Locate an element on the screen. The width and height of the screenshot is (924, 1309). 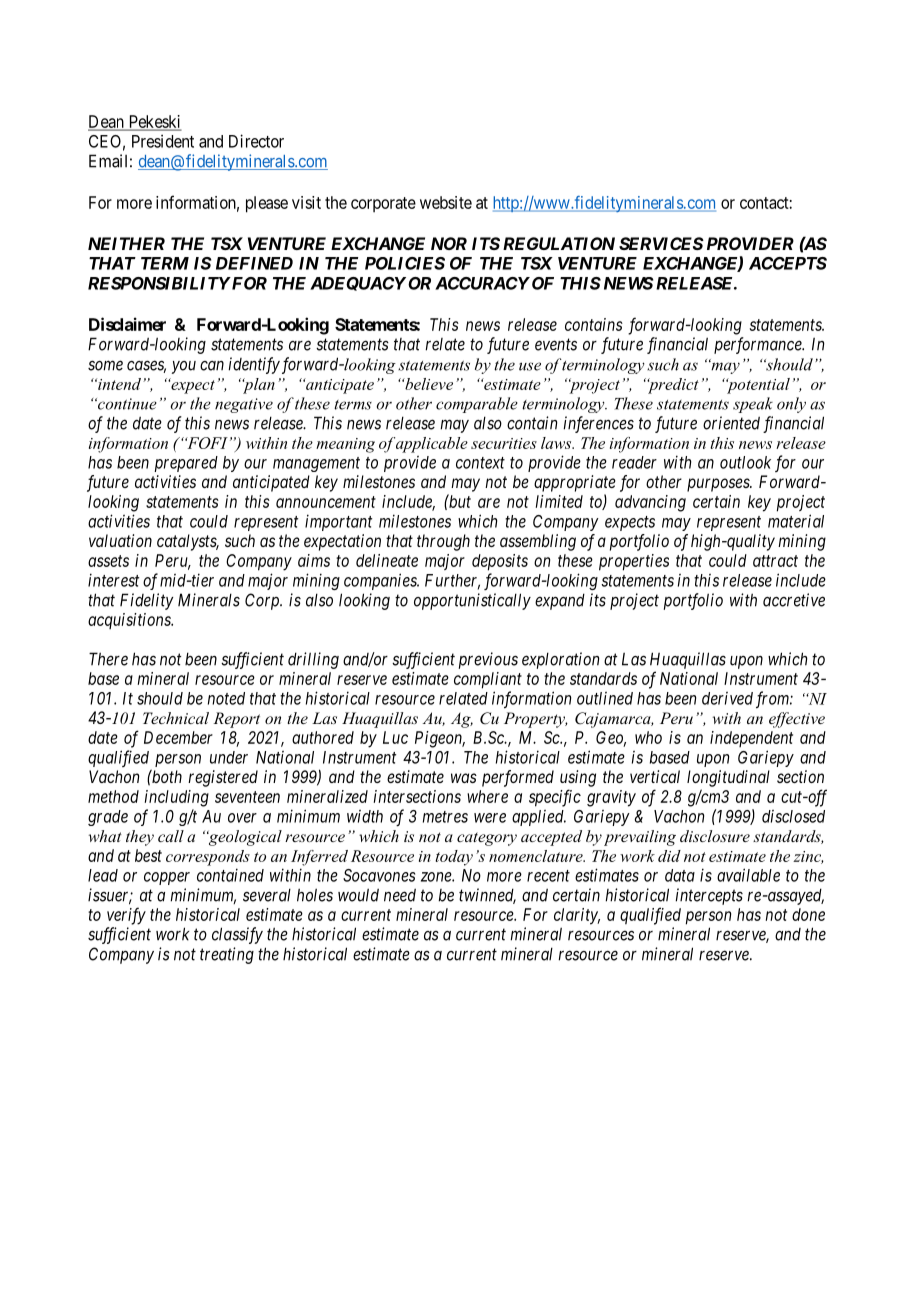
purposes is located at coordinates (719, 485).
